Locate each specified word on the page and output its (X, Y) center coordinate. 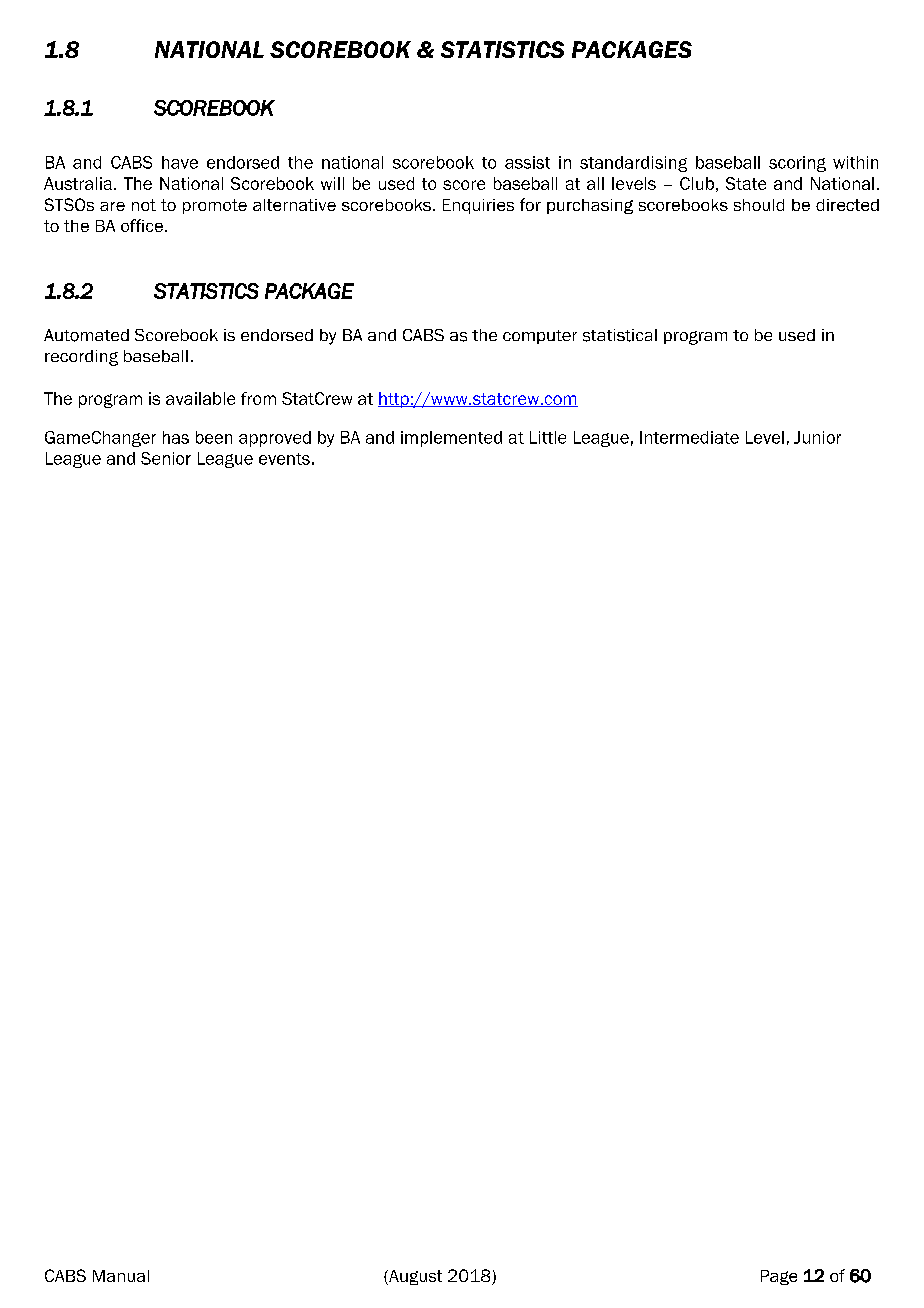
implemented (451, 439)
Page (779, 1277)
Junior (817, 437)
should (759, 205)
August (414, 1277)
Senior (166, 458)
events (284, 459)
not (144, 205)
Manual (121, 1276)
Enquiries (478, 206)
